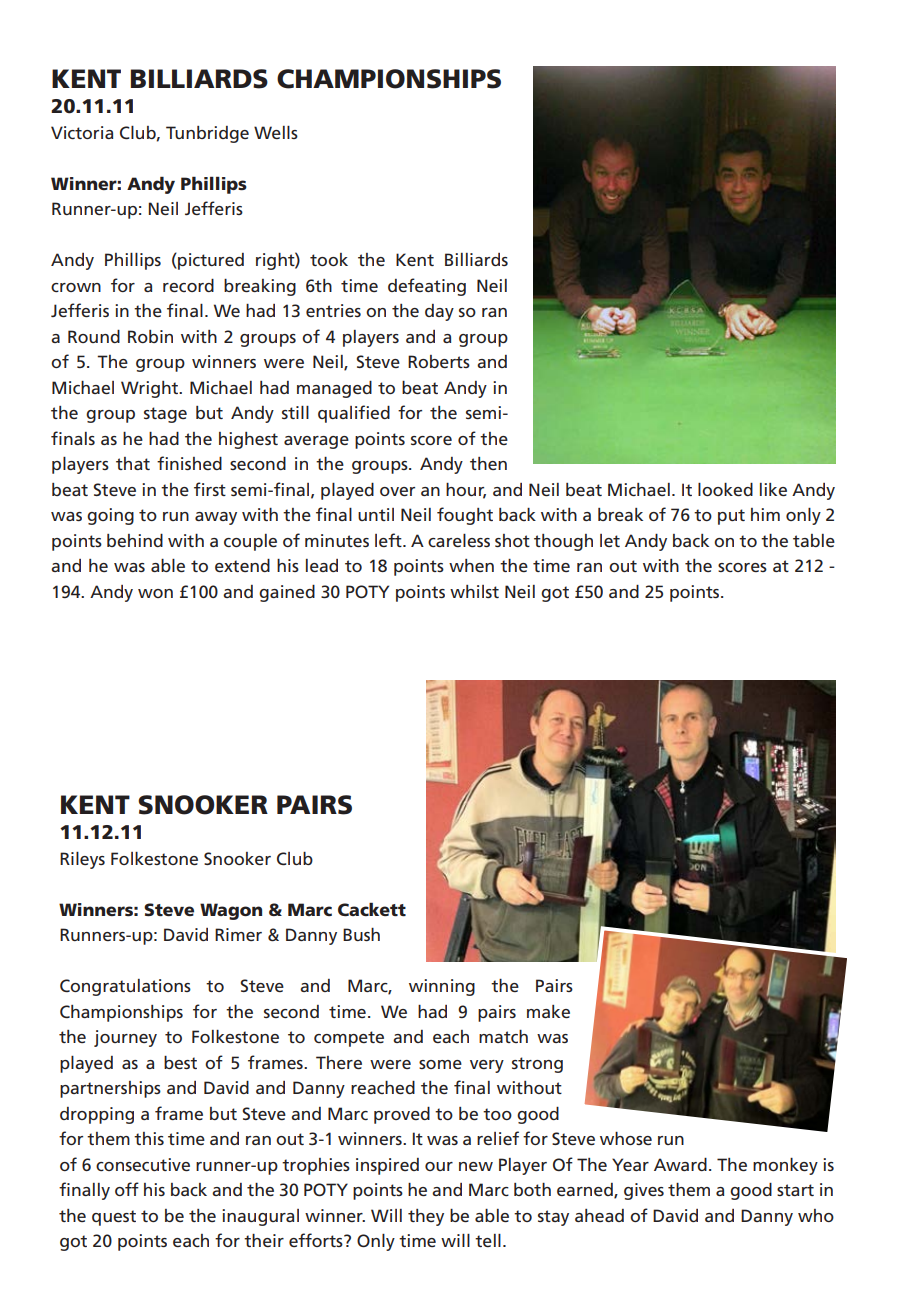  Describe the element at coordinates (207, 134) in the screenshot. I see `Tunbridge` at that location.
